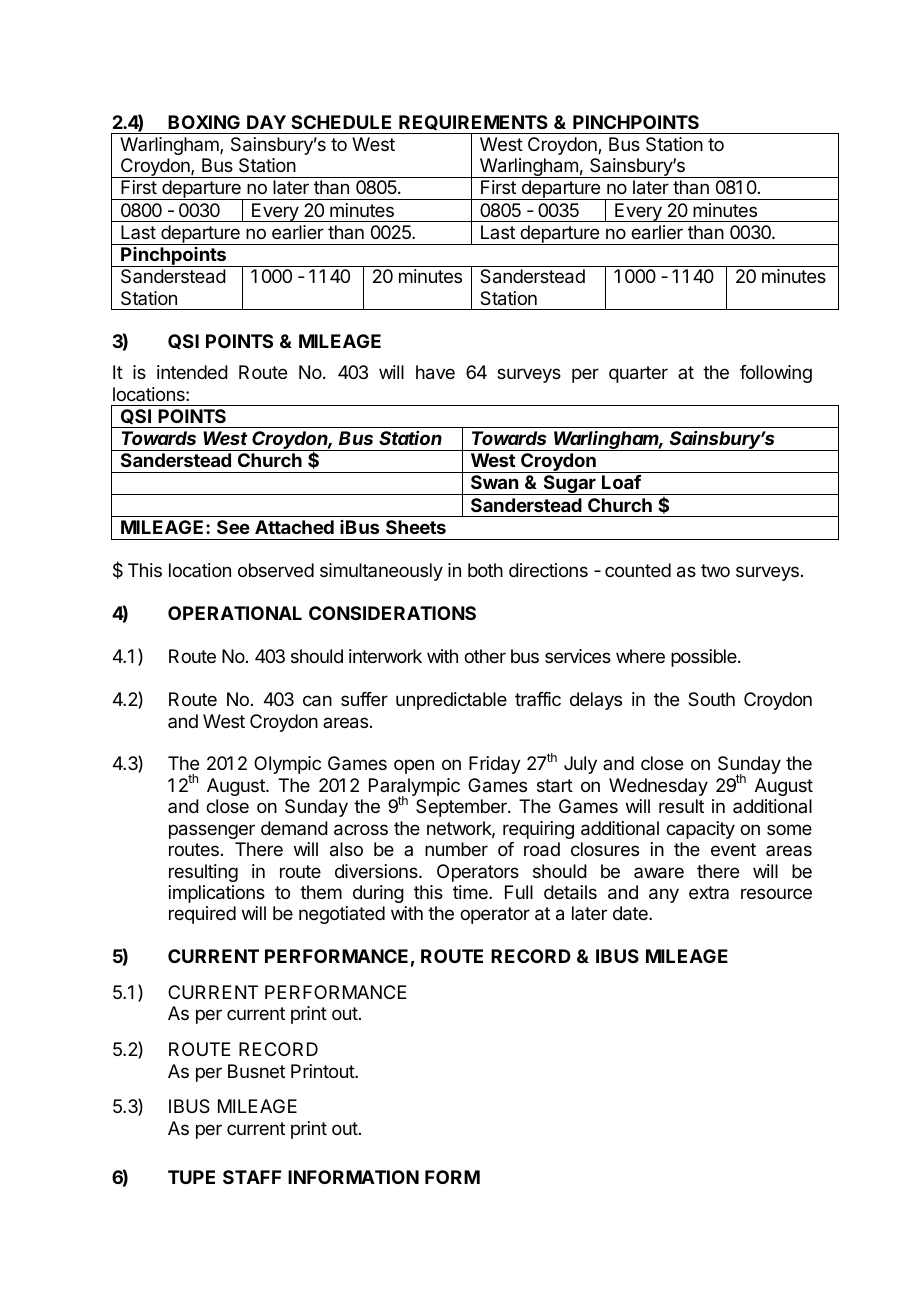 The image size is (924, 1308). Describe the element at coordinates (235, 613) in the screenshot. I see `OPERATIONAL` at that location.
